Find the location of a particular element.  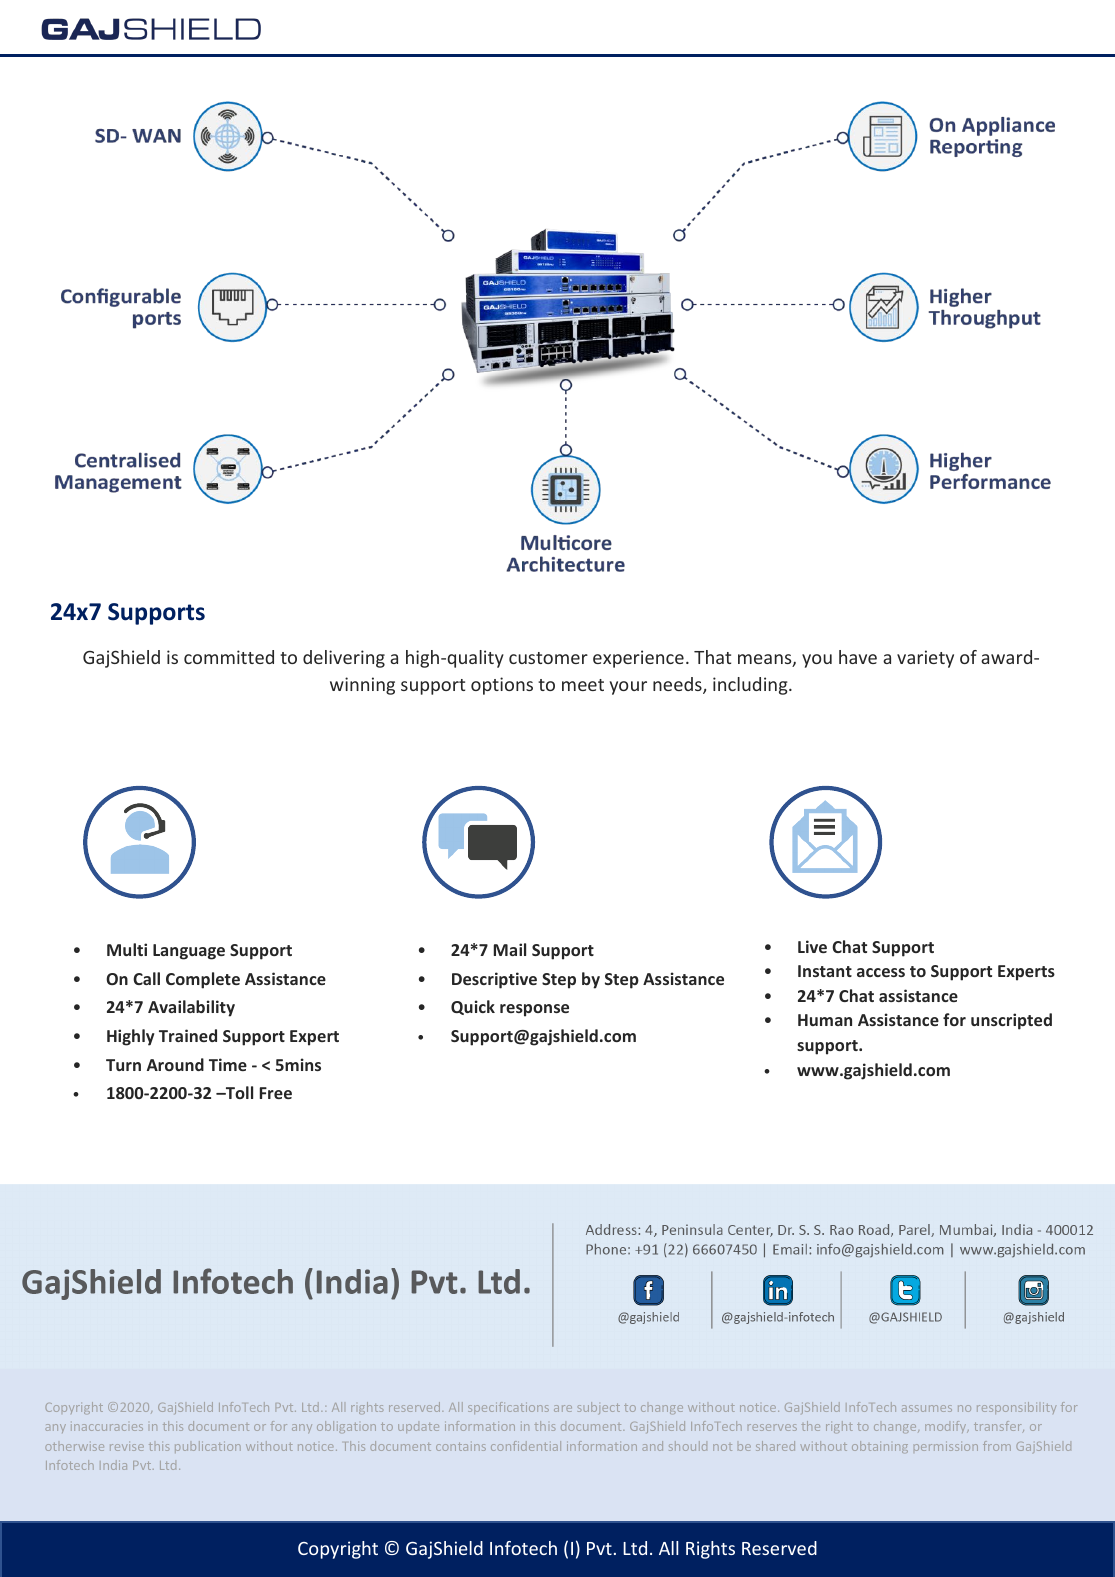

Instant is located at coordinates (825, 971).
